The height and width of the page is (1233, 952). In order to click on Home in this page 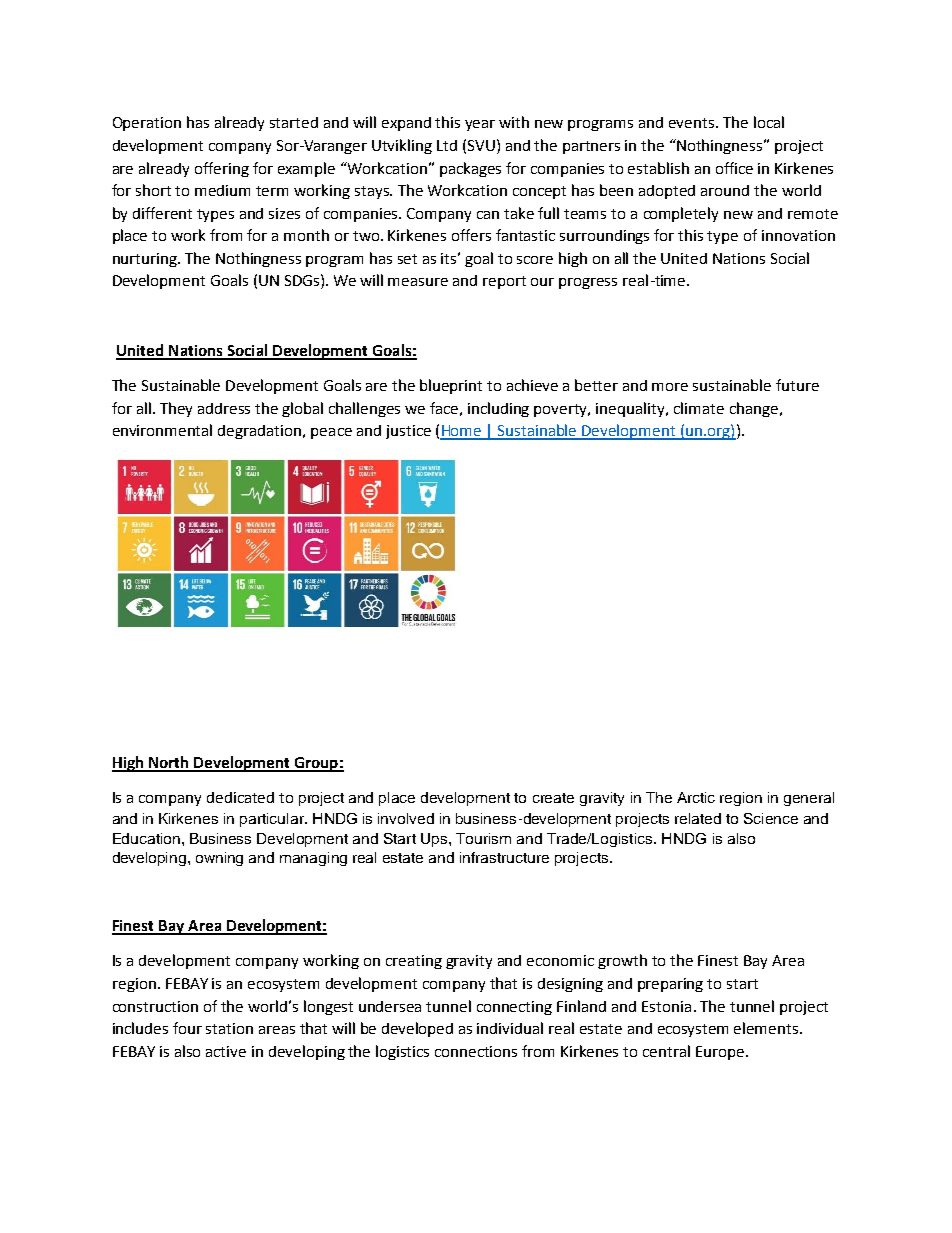, I will do `click(462, 432)`.
